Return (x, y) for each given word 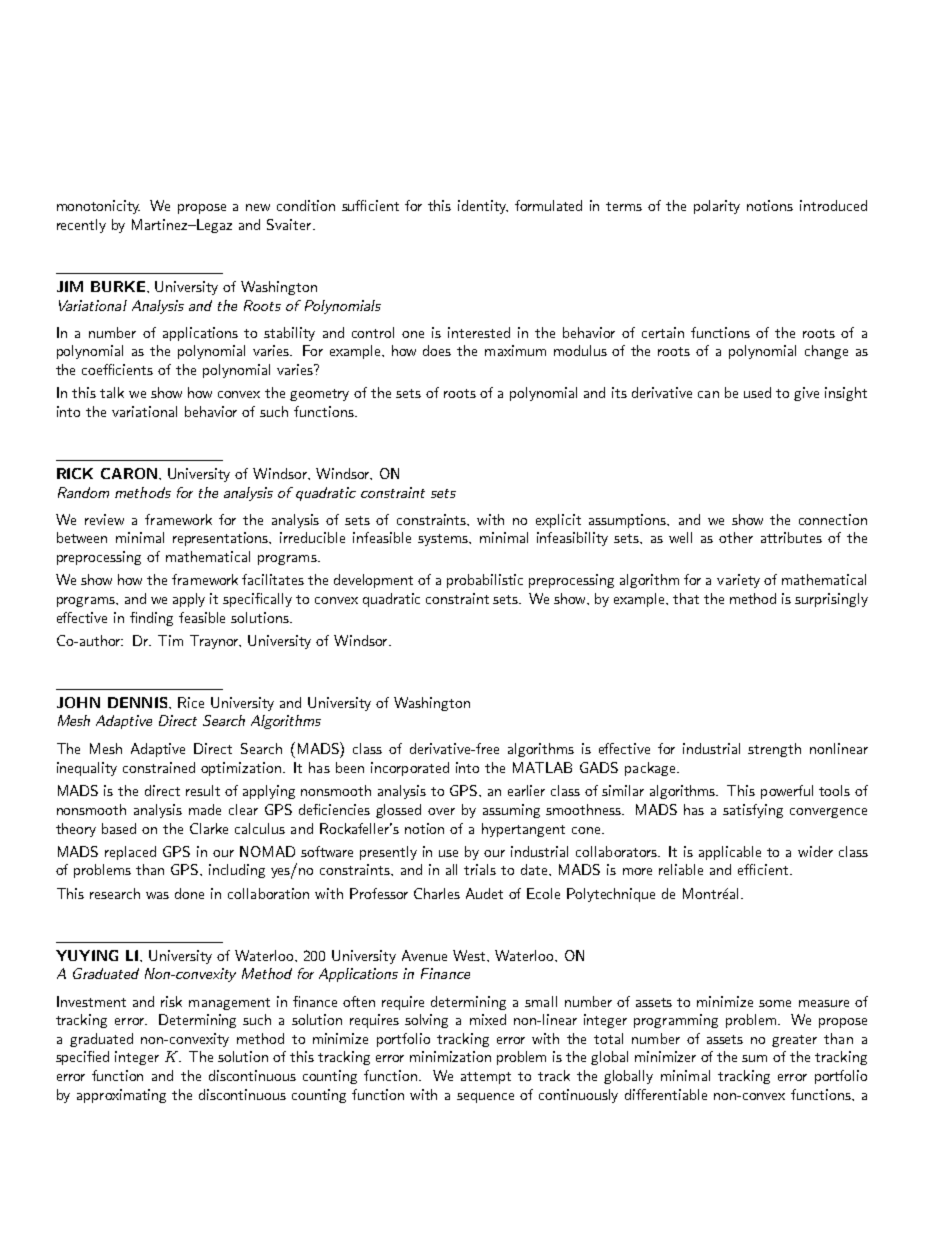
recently (81, 226)
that (686, 598)
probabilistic (485, 581)
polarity (717, 207)
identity (483, 207)
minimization (450, 1056)
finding (151, 619)
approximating (121, 1096)
